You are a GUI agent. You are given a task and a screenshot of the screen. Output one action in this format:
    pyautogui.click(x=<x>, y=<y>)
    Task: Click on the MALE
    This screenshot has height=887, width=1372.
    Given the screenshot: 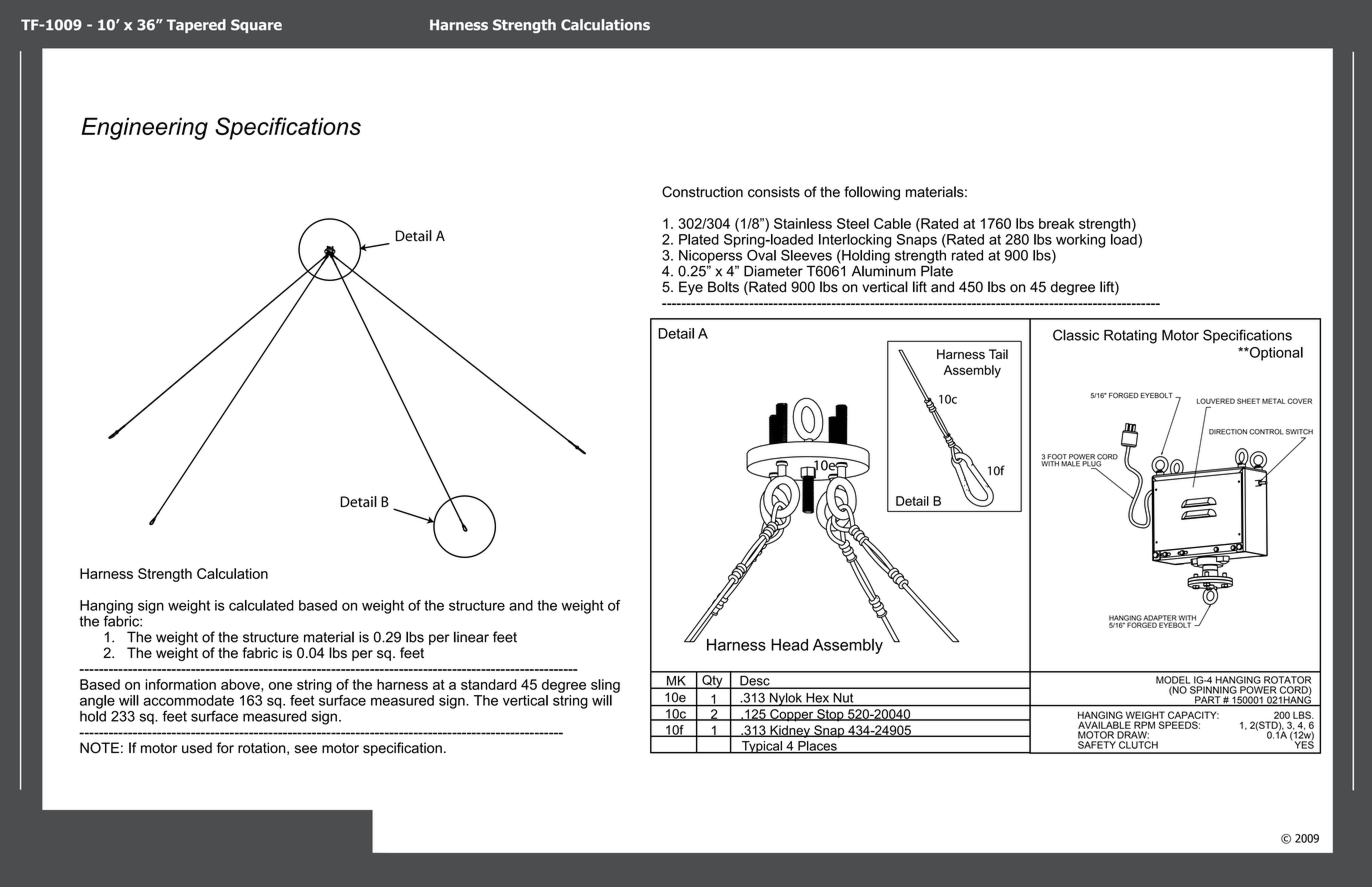 What is the action you would take?
    pyautogui.click(x=1070, y=463)
